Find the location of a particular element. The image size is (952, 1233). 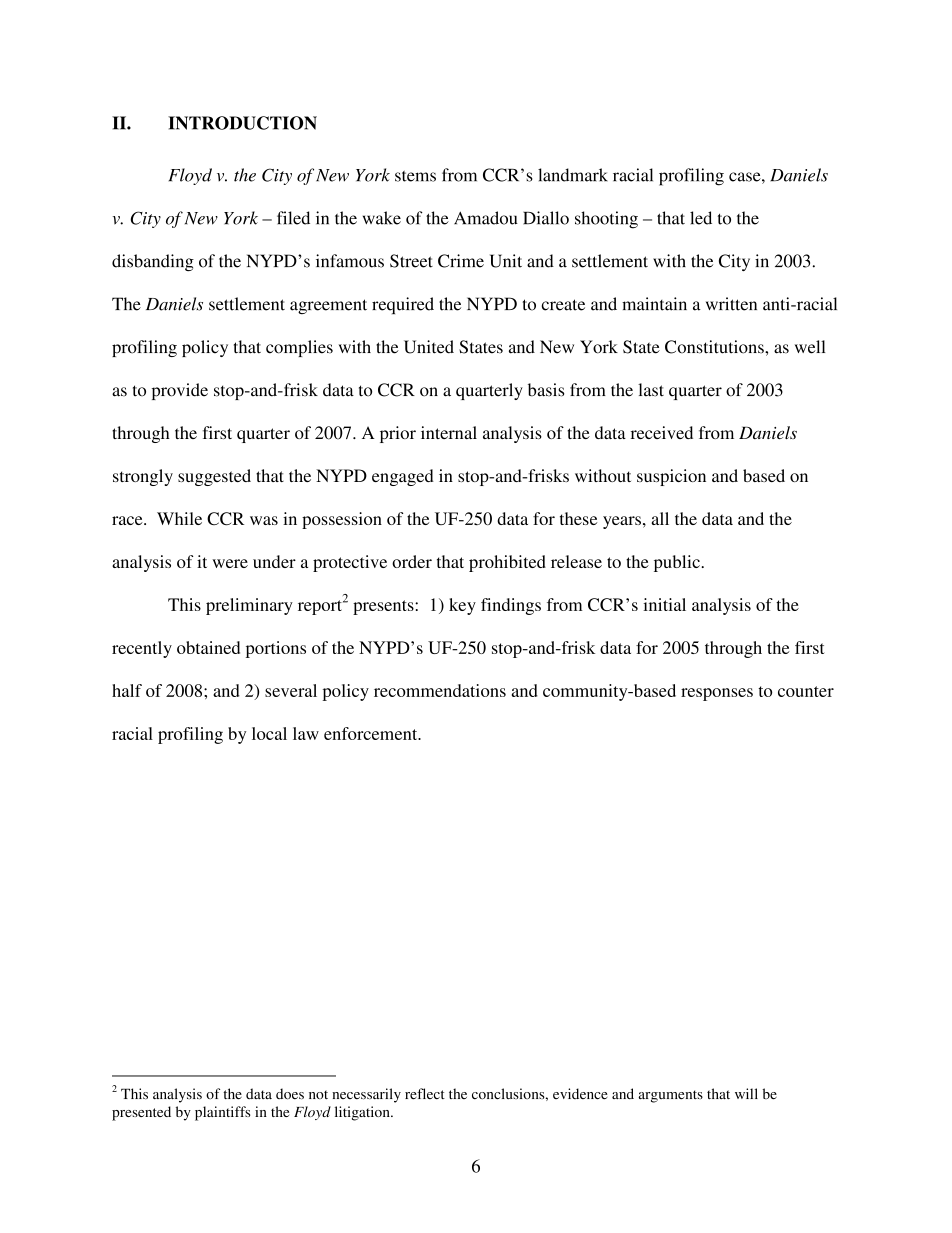

enforcement is located at coordinates (372, 733).
